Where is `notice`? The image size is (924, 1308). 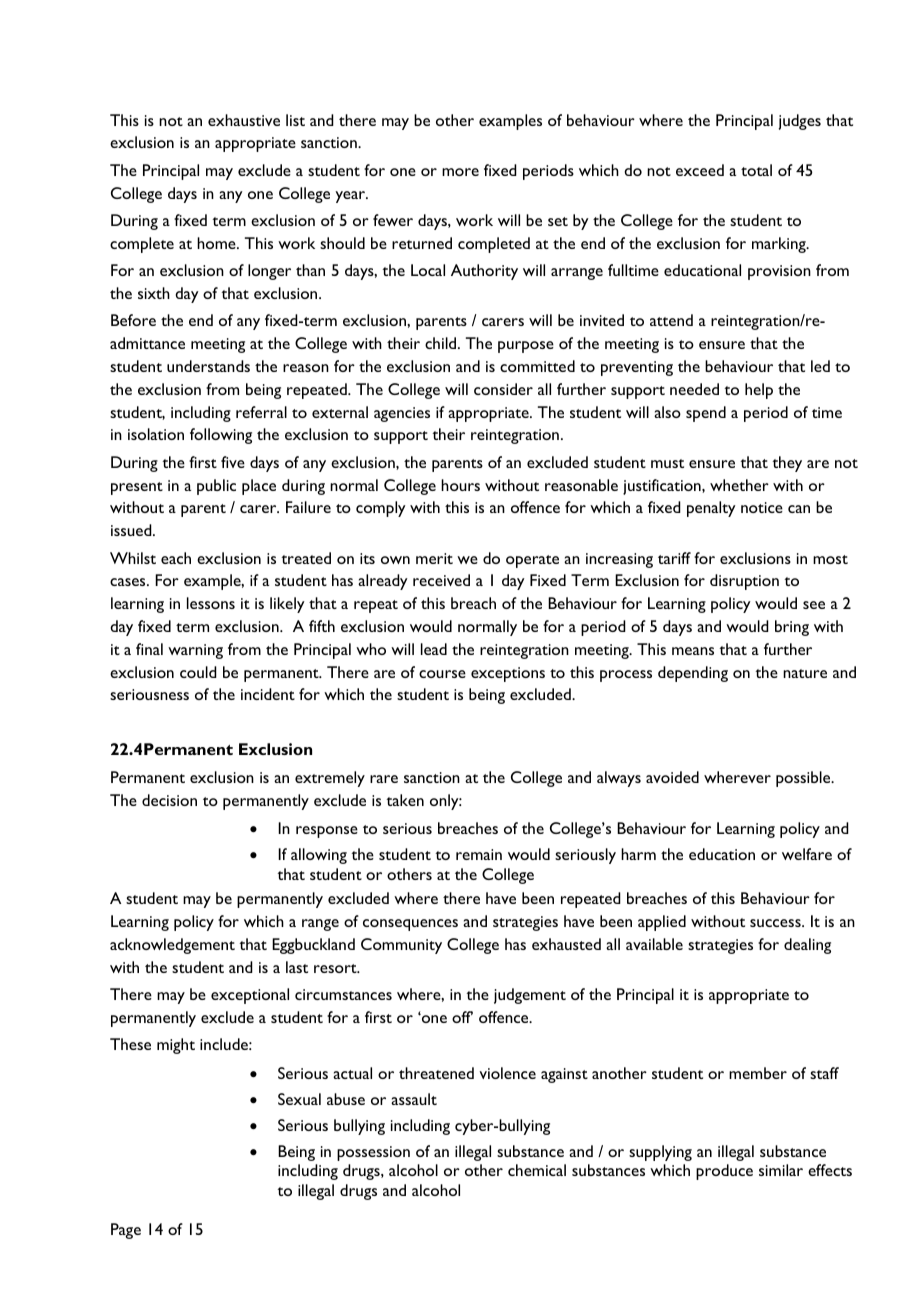 notice is located at coordinates (762, 507).
